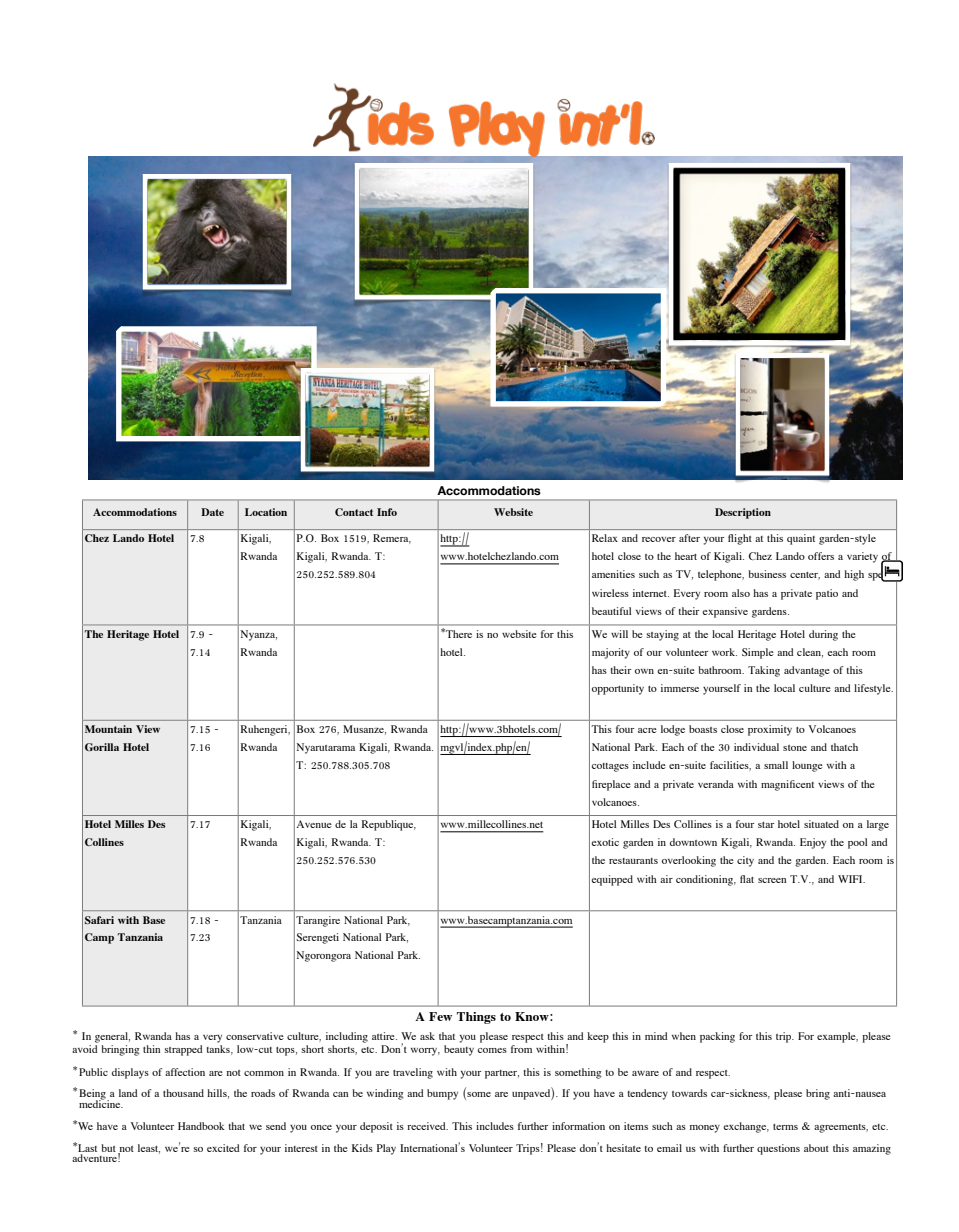  What do you see at coordinates (427, 1126) in the image?
I see `received` at bounding box center [427, 1126].
